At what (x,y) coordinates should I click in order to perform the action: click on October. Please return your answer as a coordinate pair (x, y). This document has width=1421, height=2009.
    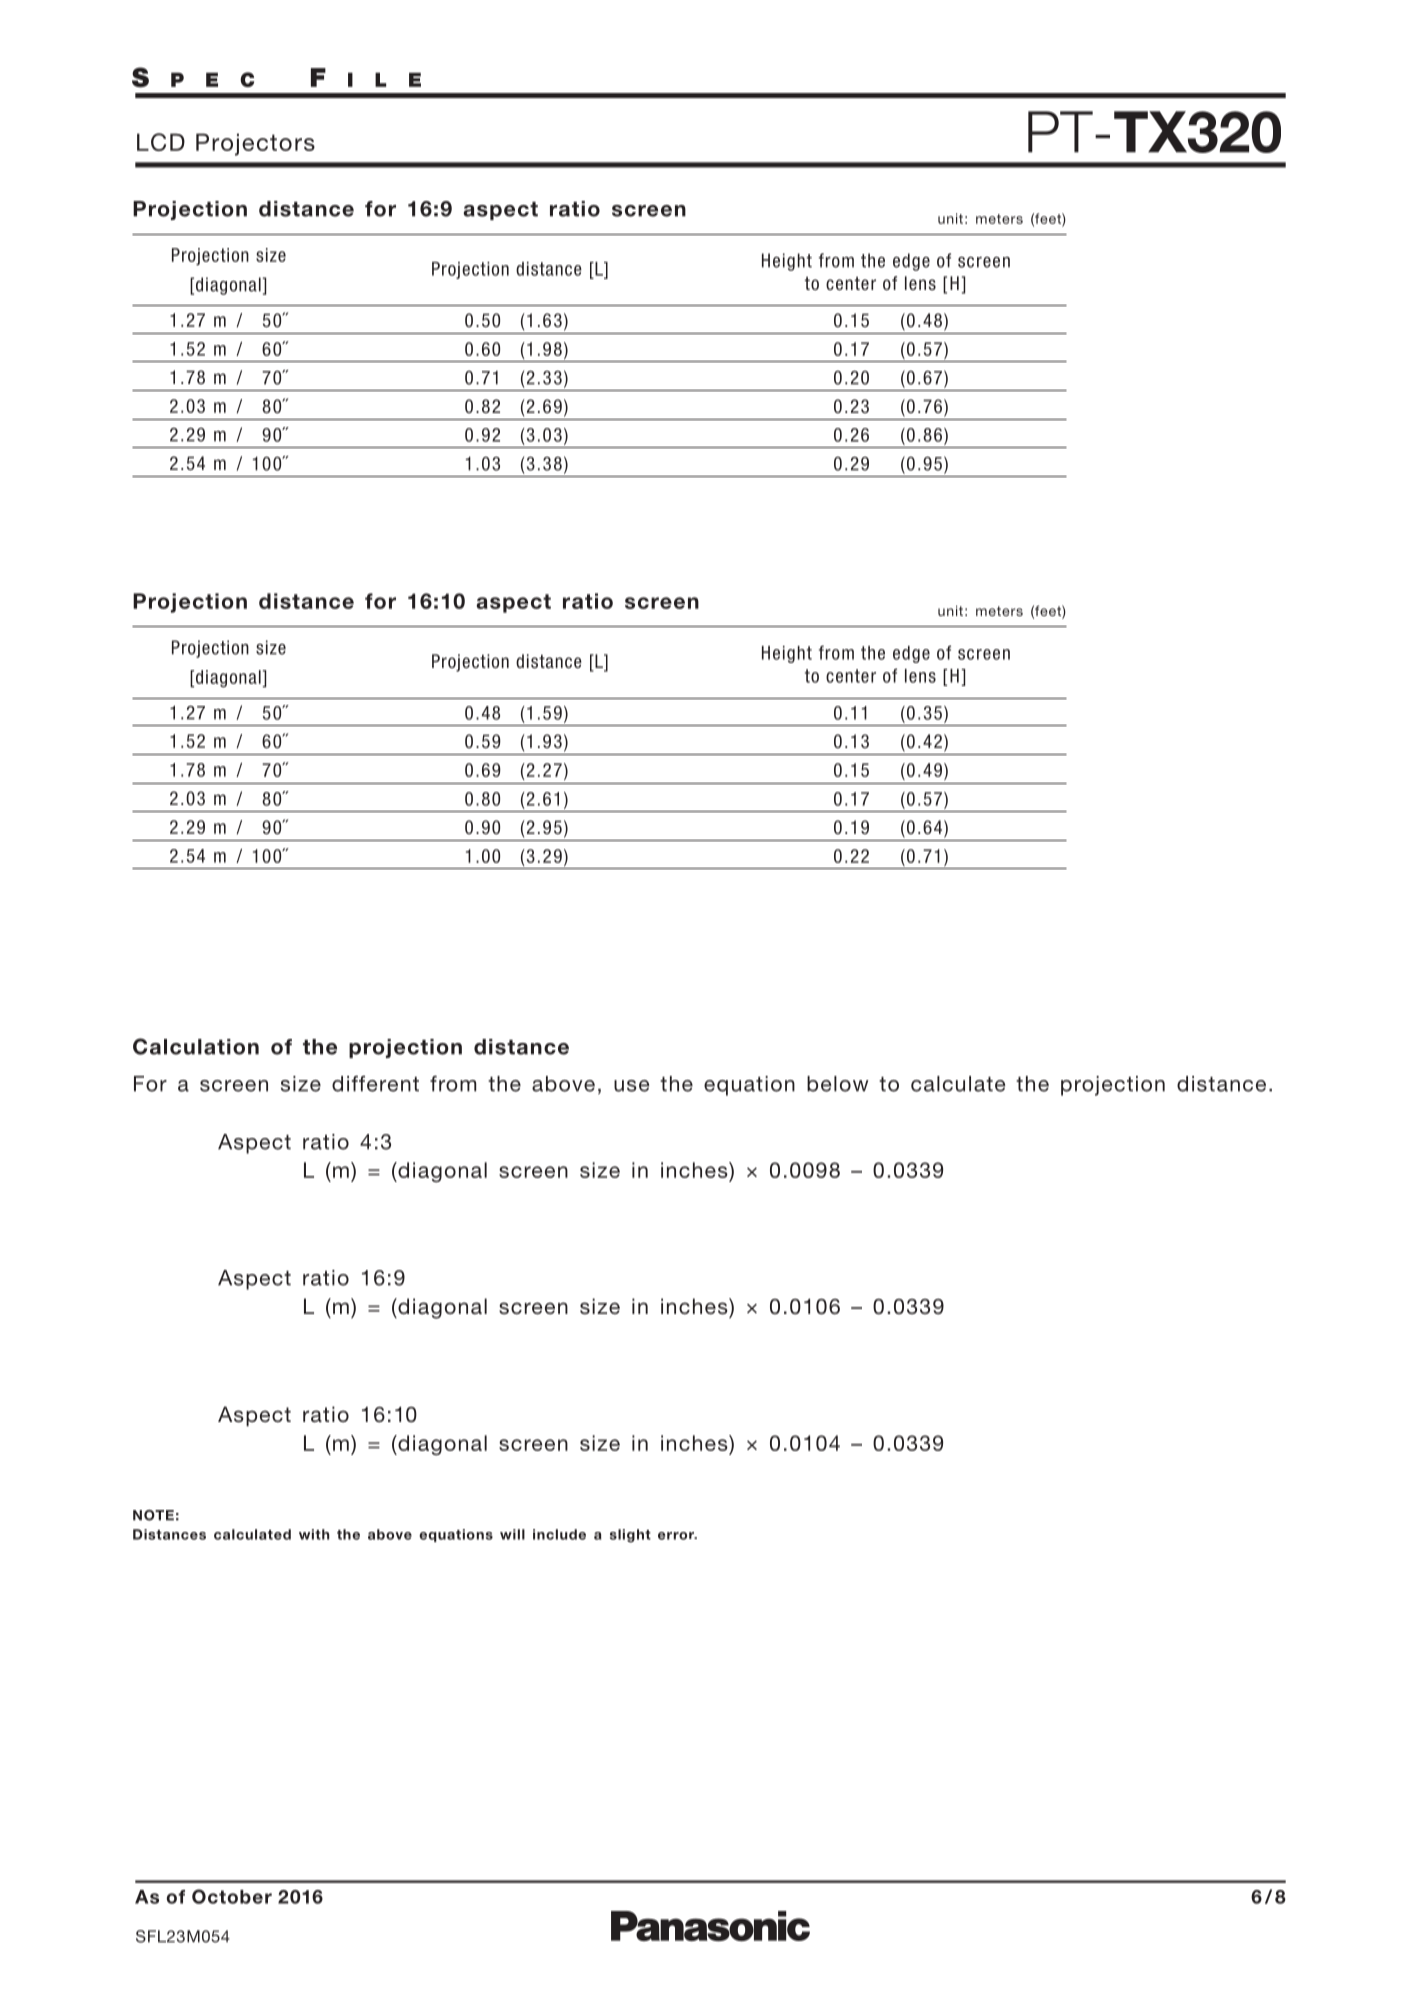
    Looking at the image, I should click on (232, 1896).
